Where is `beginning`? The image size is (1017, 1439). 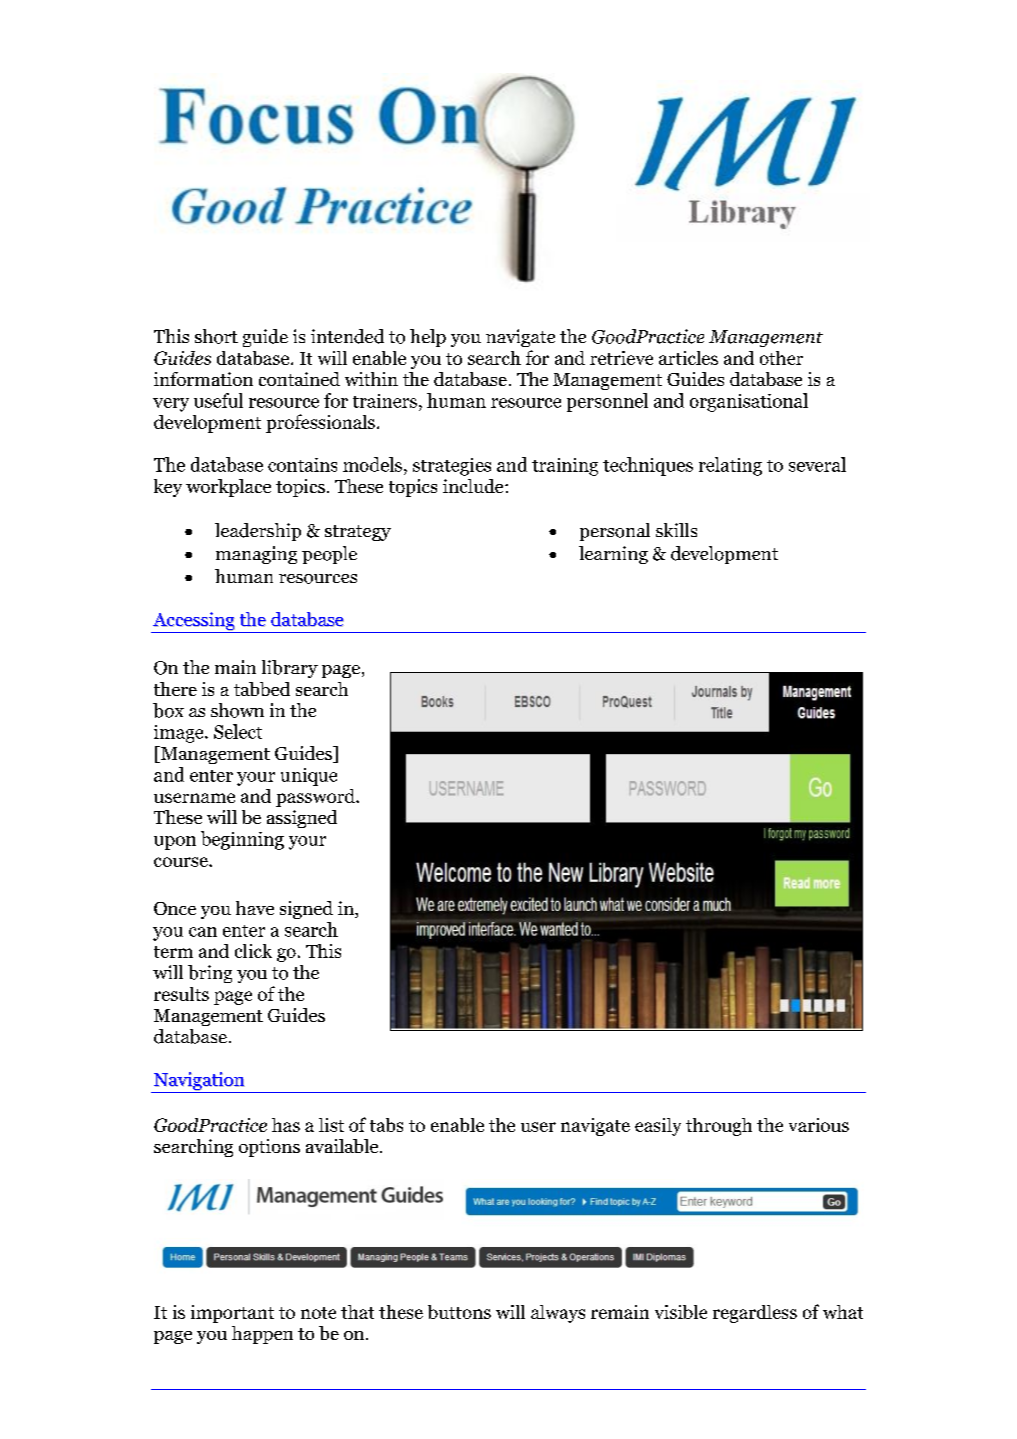
beginning is located at coordinates (242, 840).
